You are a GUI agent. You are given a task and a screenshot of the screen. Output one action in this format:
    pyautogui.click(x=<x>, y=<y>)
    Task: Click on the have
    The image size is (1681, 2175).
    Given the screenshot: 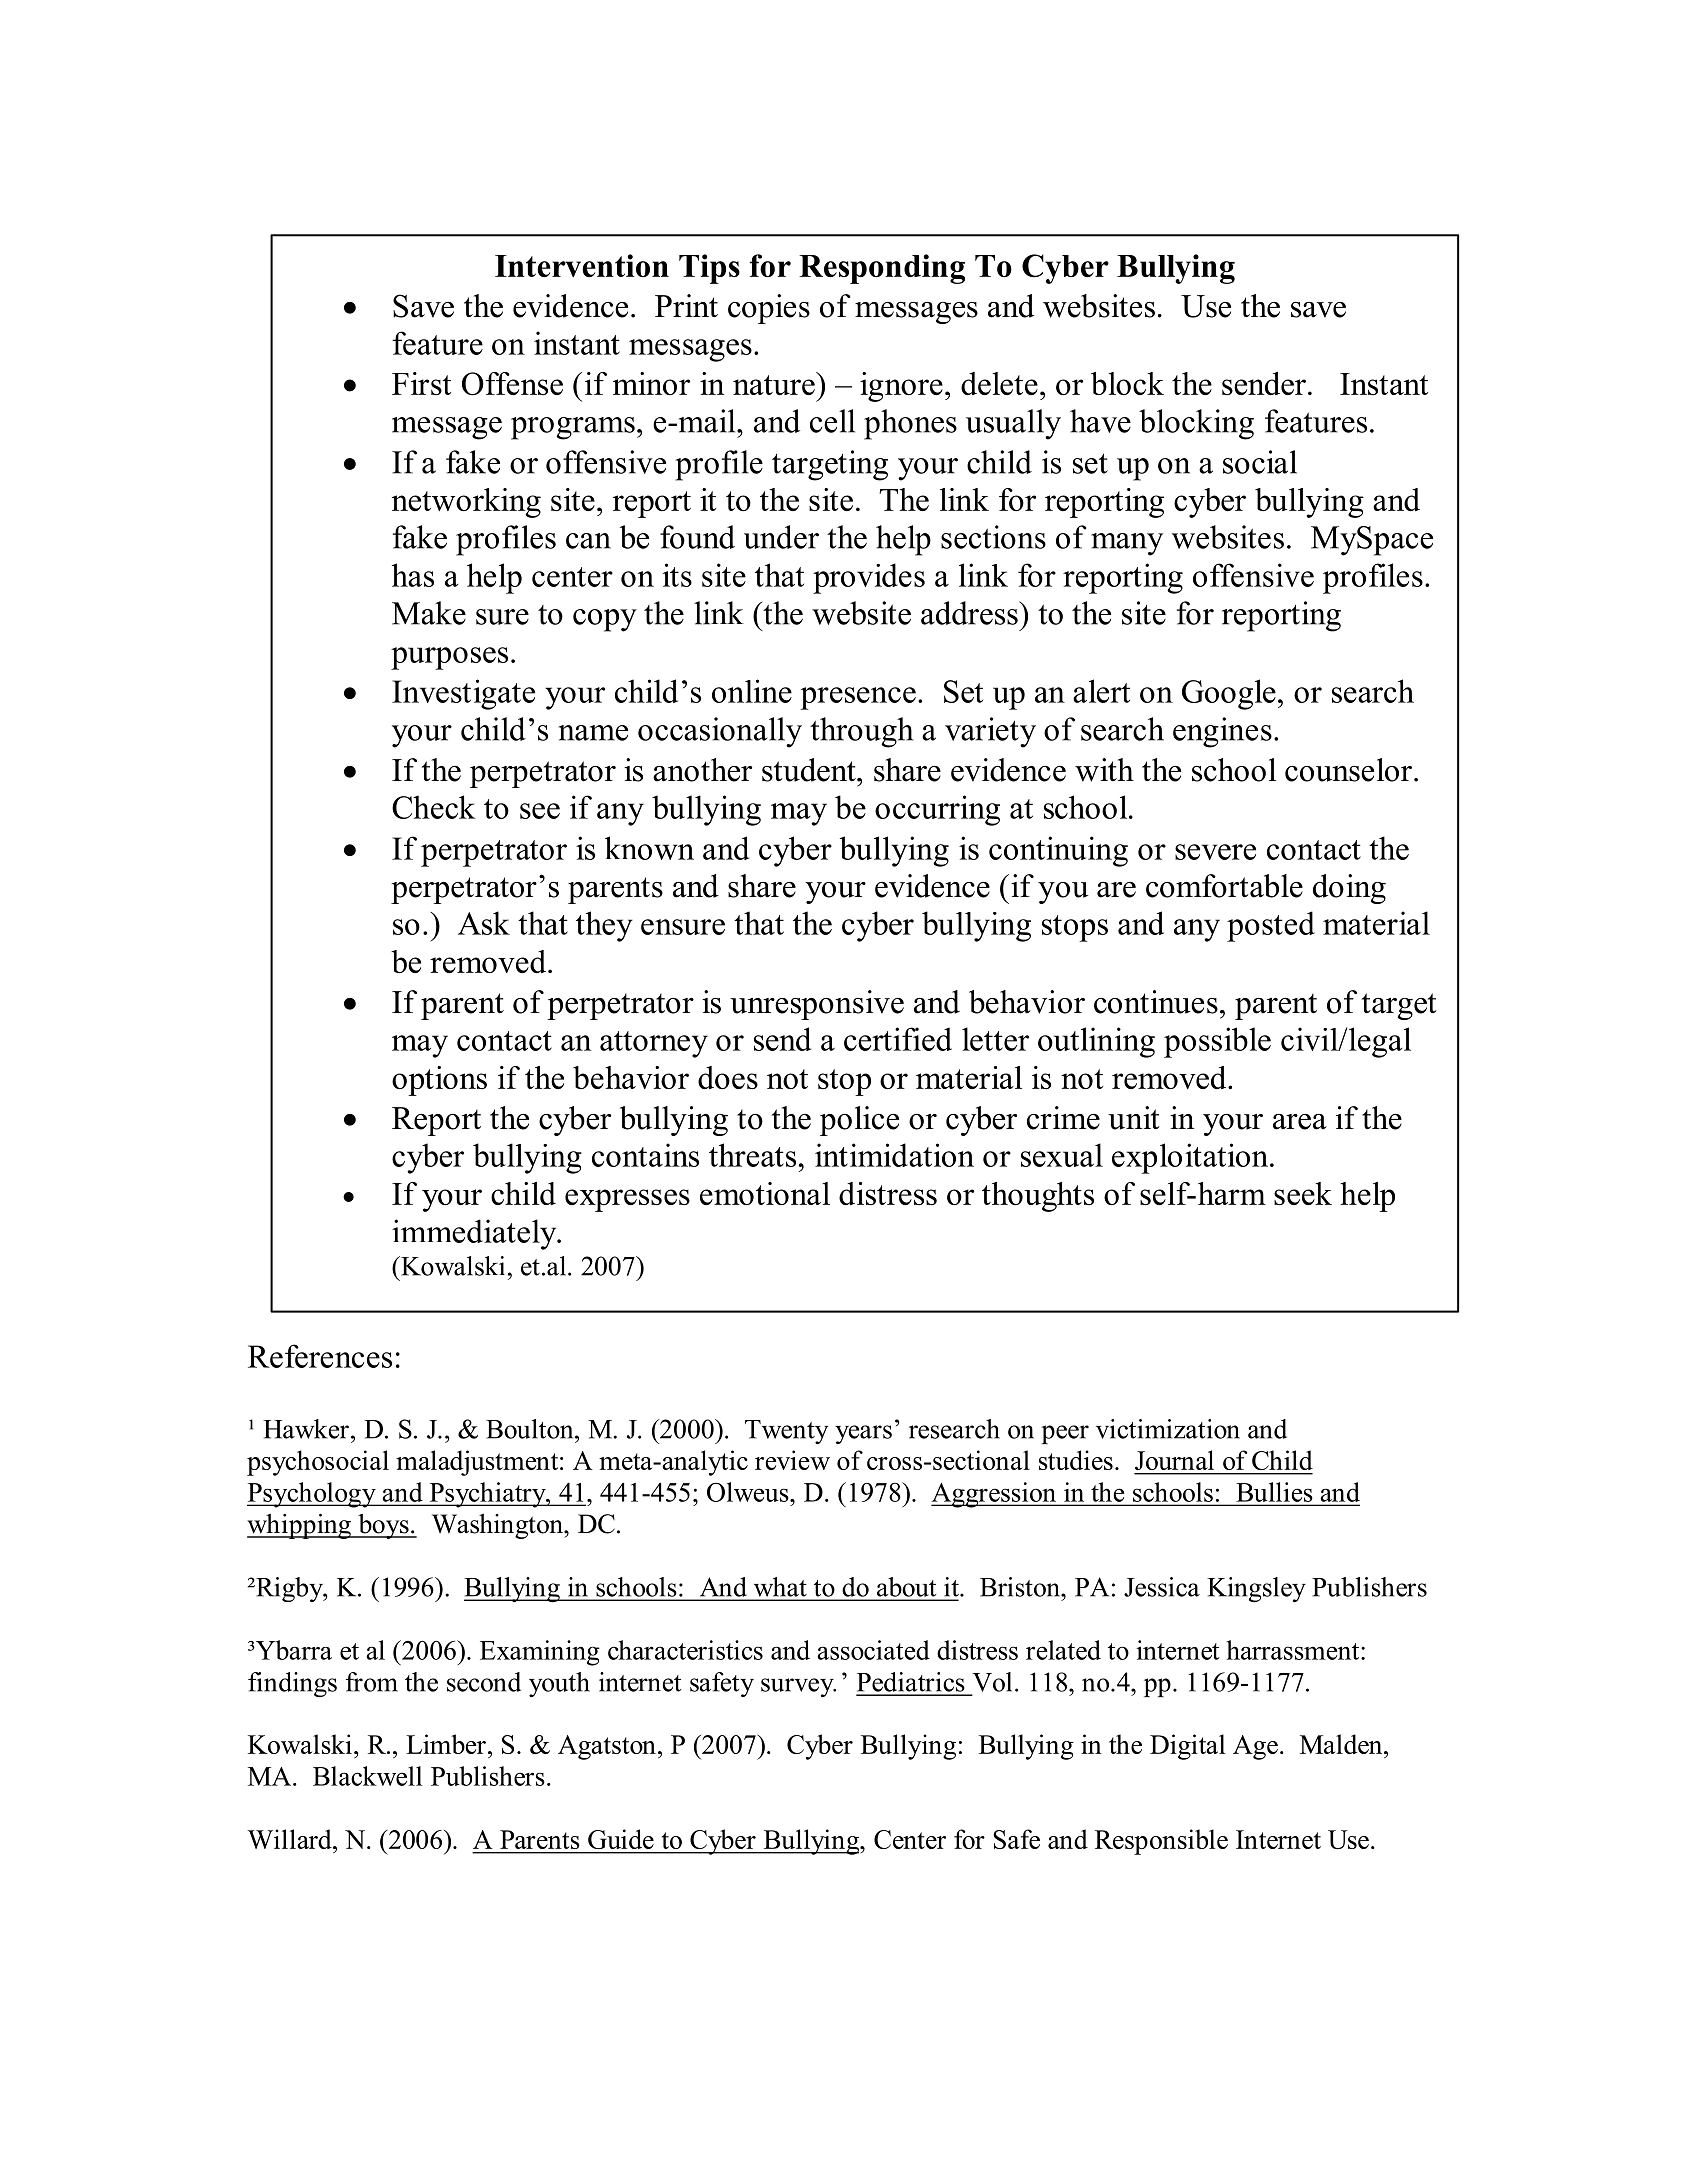 What is the action you would take?
    pyautogui.click(x=1100, y=421)
